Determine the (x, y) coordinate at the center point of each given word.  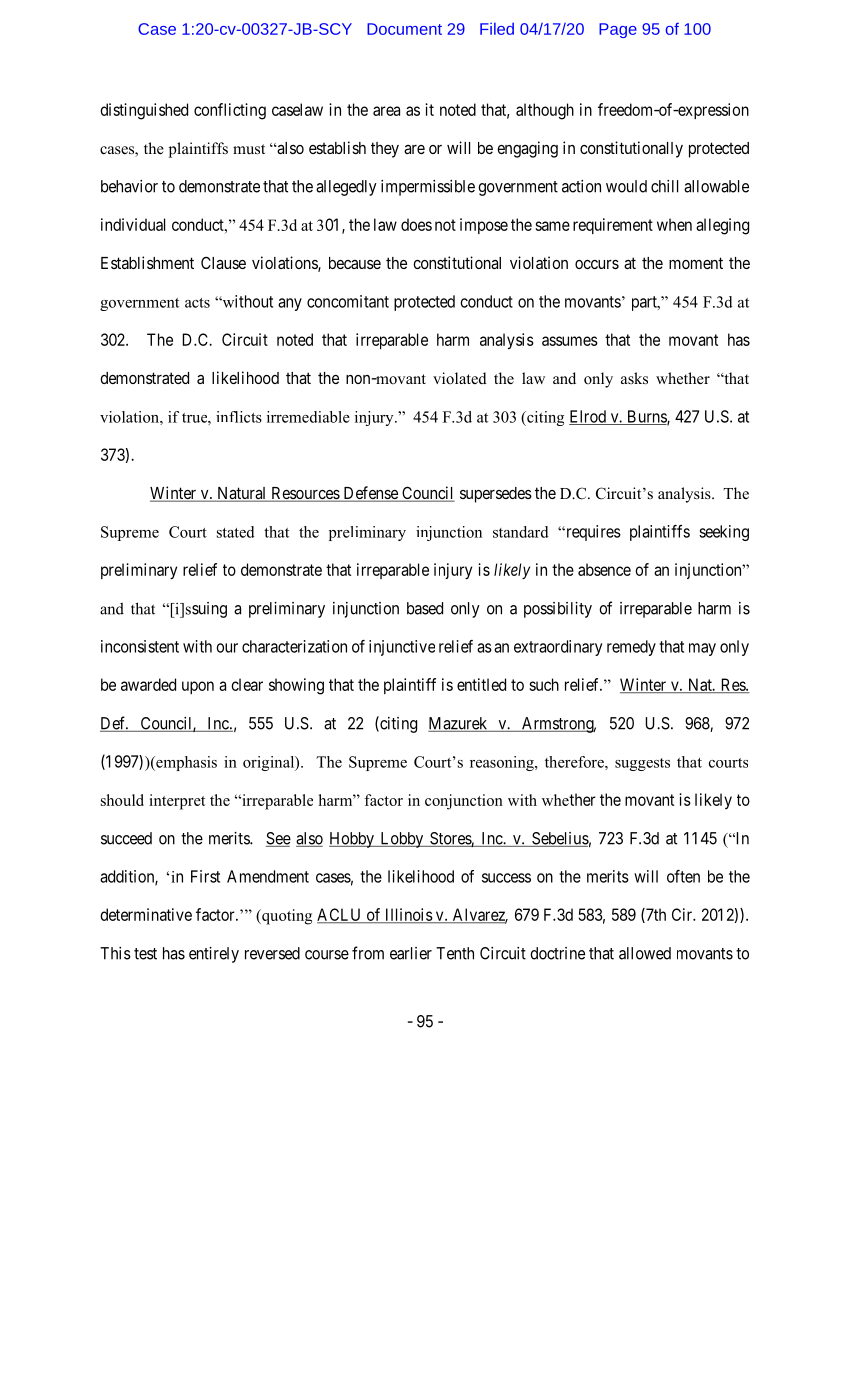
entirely (214, 955)
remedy (631, 648)
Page (618, 30)
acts (197, 303)
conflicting (230, 111)
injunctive (402, 648)
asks (634, 378)
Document (404, 29)
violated (460, 378)
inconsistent (140, 646)
